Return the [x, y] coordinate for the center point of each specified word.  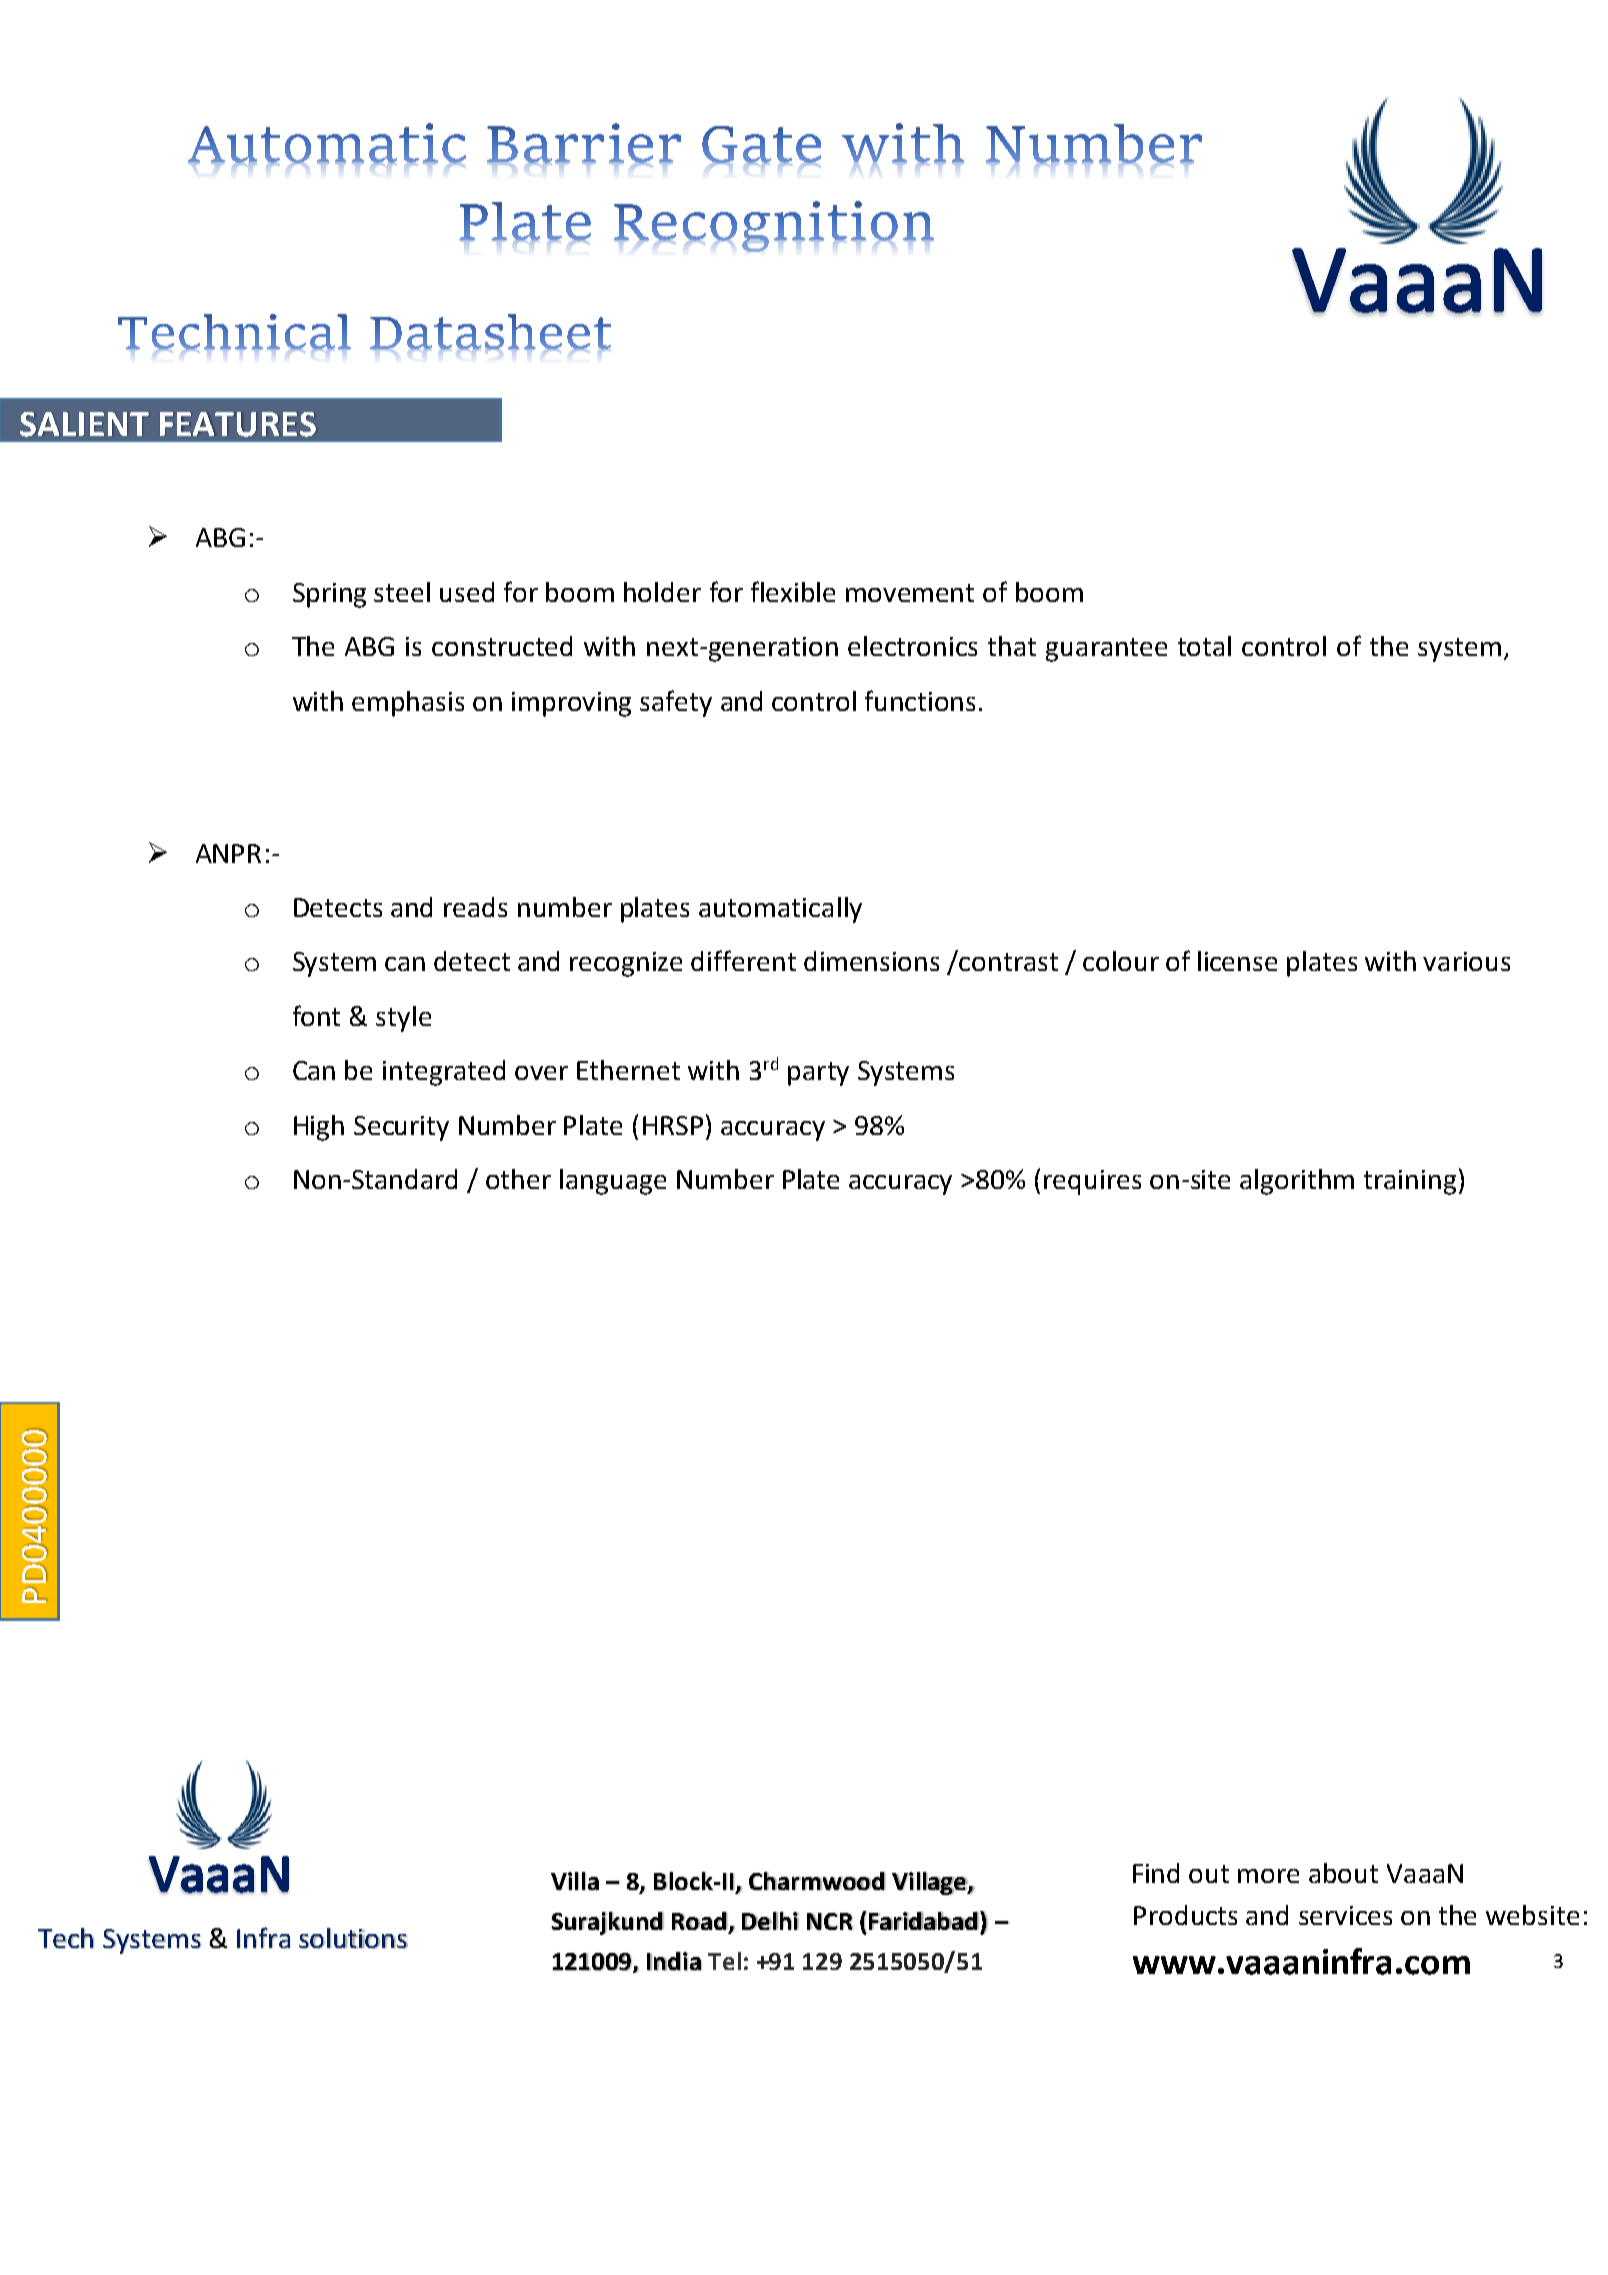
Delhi [770, 1921]
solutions [353, 1938]
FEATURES [238, 424]
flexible [793, 591]
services [1345, 1915]
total [1204, 646]
